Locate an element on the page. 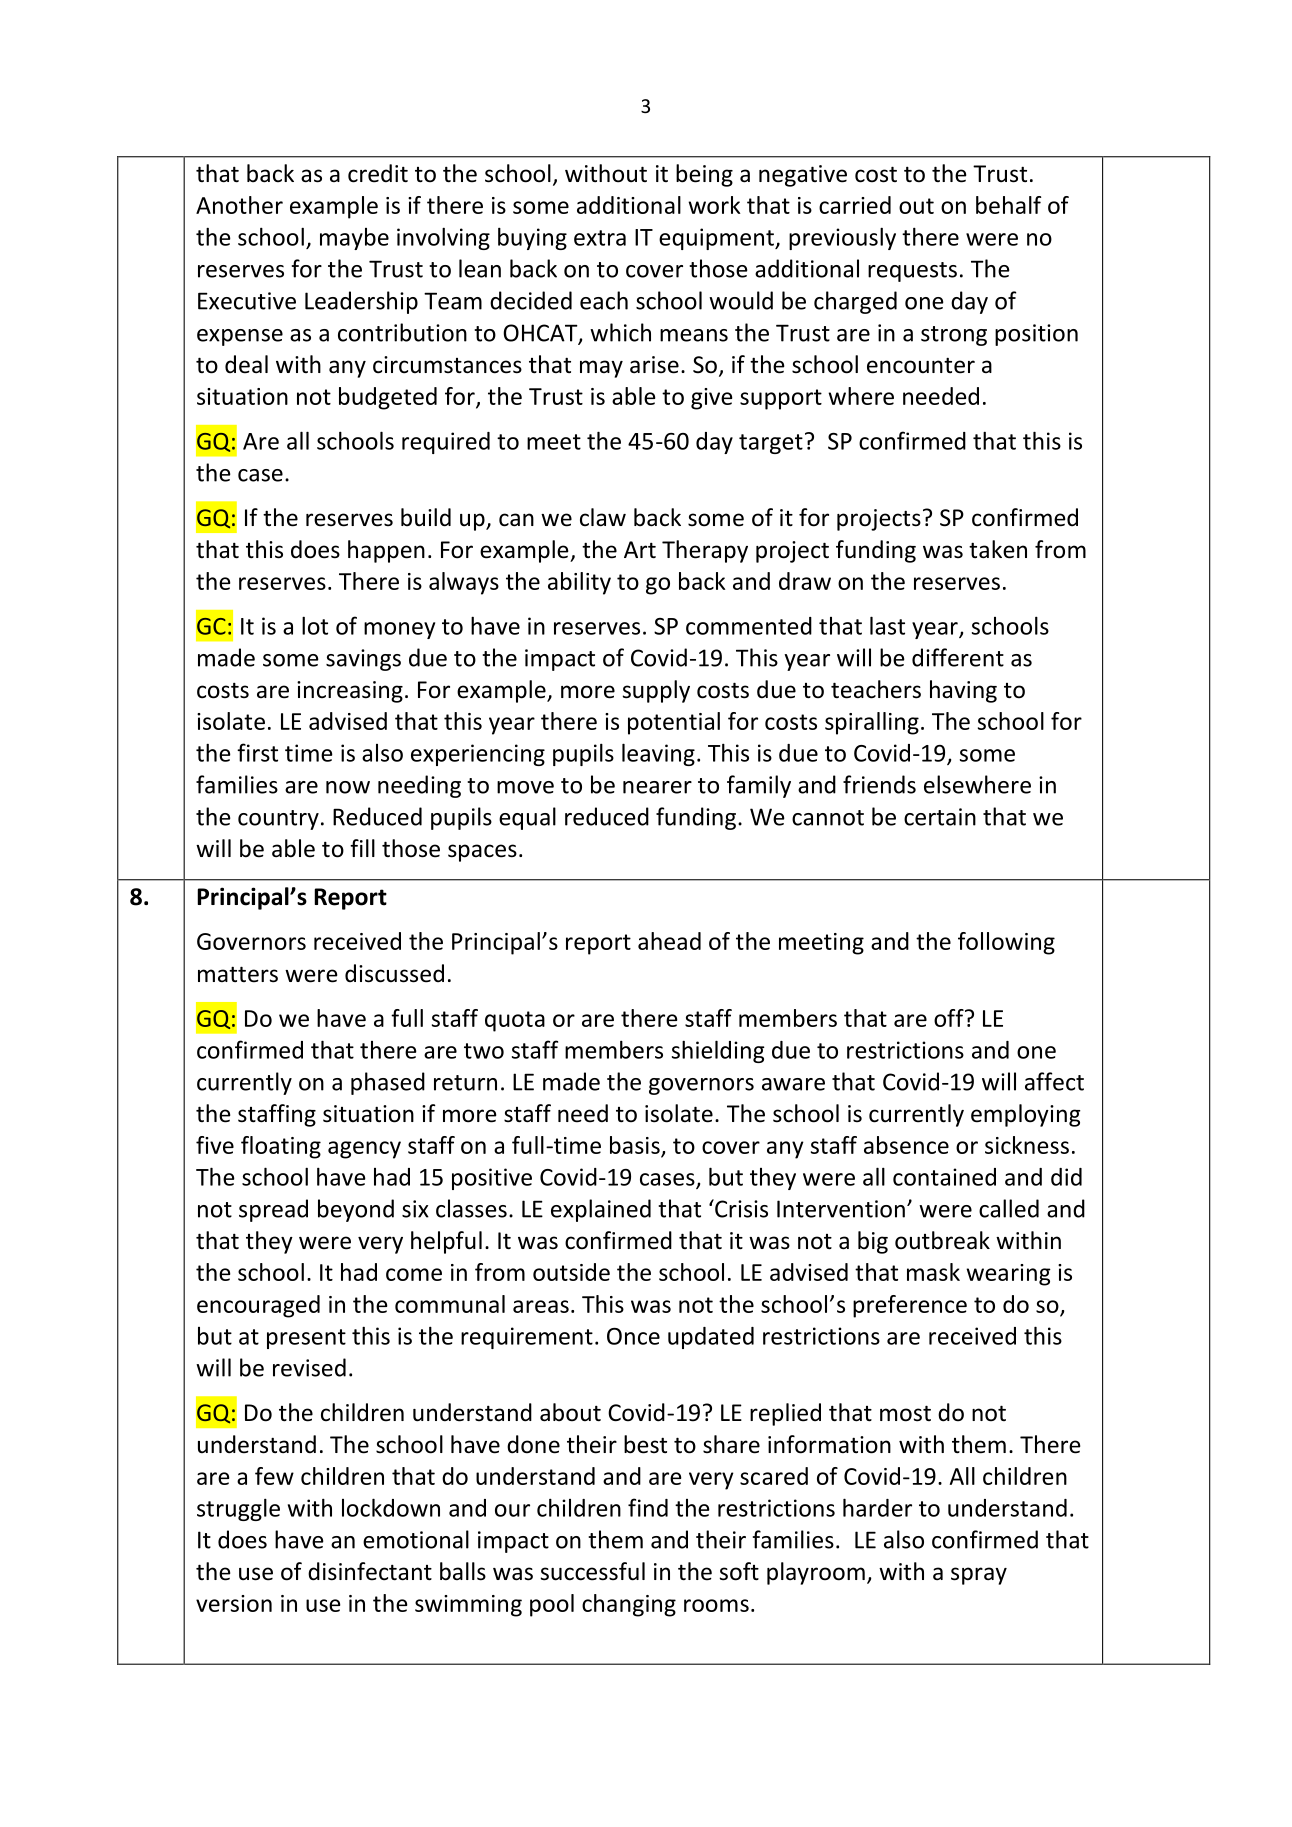  disinfectant is located at coordinates (370, 1571).
